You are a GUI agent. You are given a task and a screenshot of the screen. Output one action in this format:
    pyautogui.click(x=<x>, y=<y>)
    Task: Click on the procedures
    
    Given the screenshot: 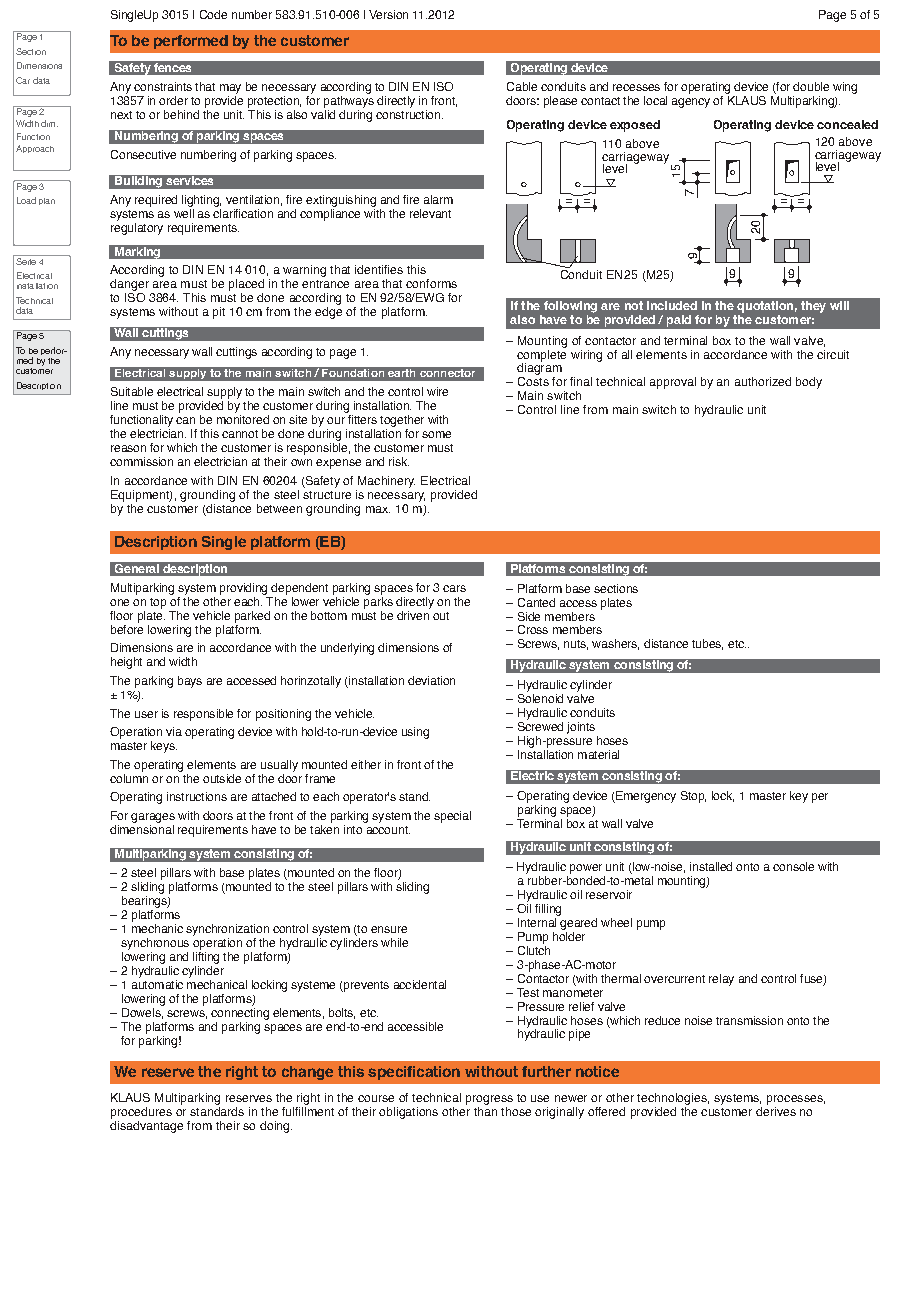 What is the action you would take?
    pyautogui.click(x=141, y=1113)
